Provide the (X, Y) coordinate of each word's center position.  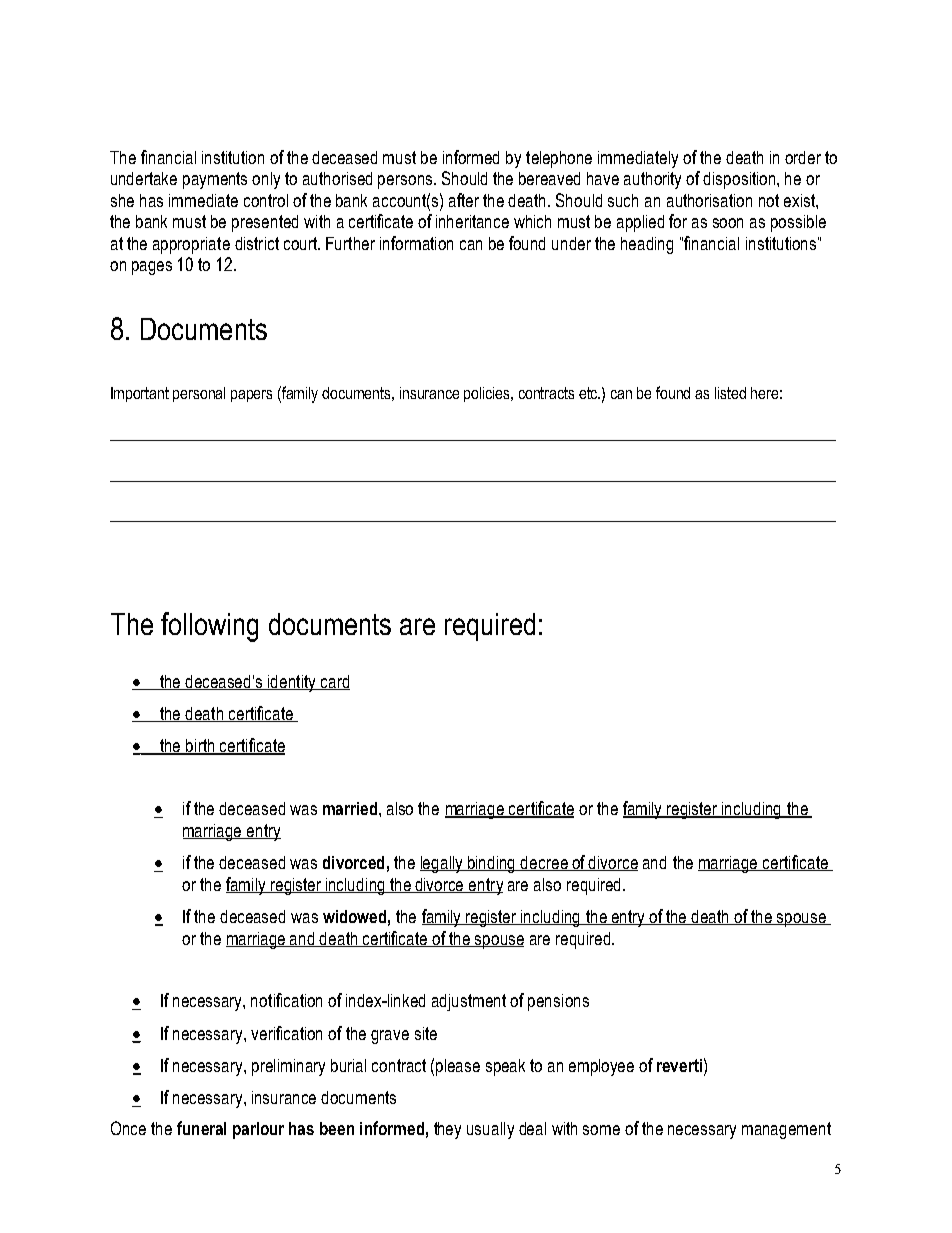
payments (215, 180)
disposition (740, 180)
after (464, 200)
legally (443, 864)
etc (589, 393)
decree (544, 863)
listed (730, 393)
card (334, 682)
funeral (201, 1128)
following (209, 627)
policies (488, 394)
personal (199, 394)
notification (286, 1000)
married (351, 808)
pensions (558, 1002)
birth (200, 747)
